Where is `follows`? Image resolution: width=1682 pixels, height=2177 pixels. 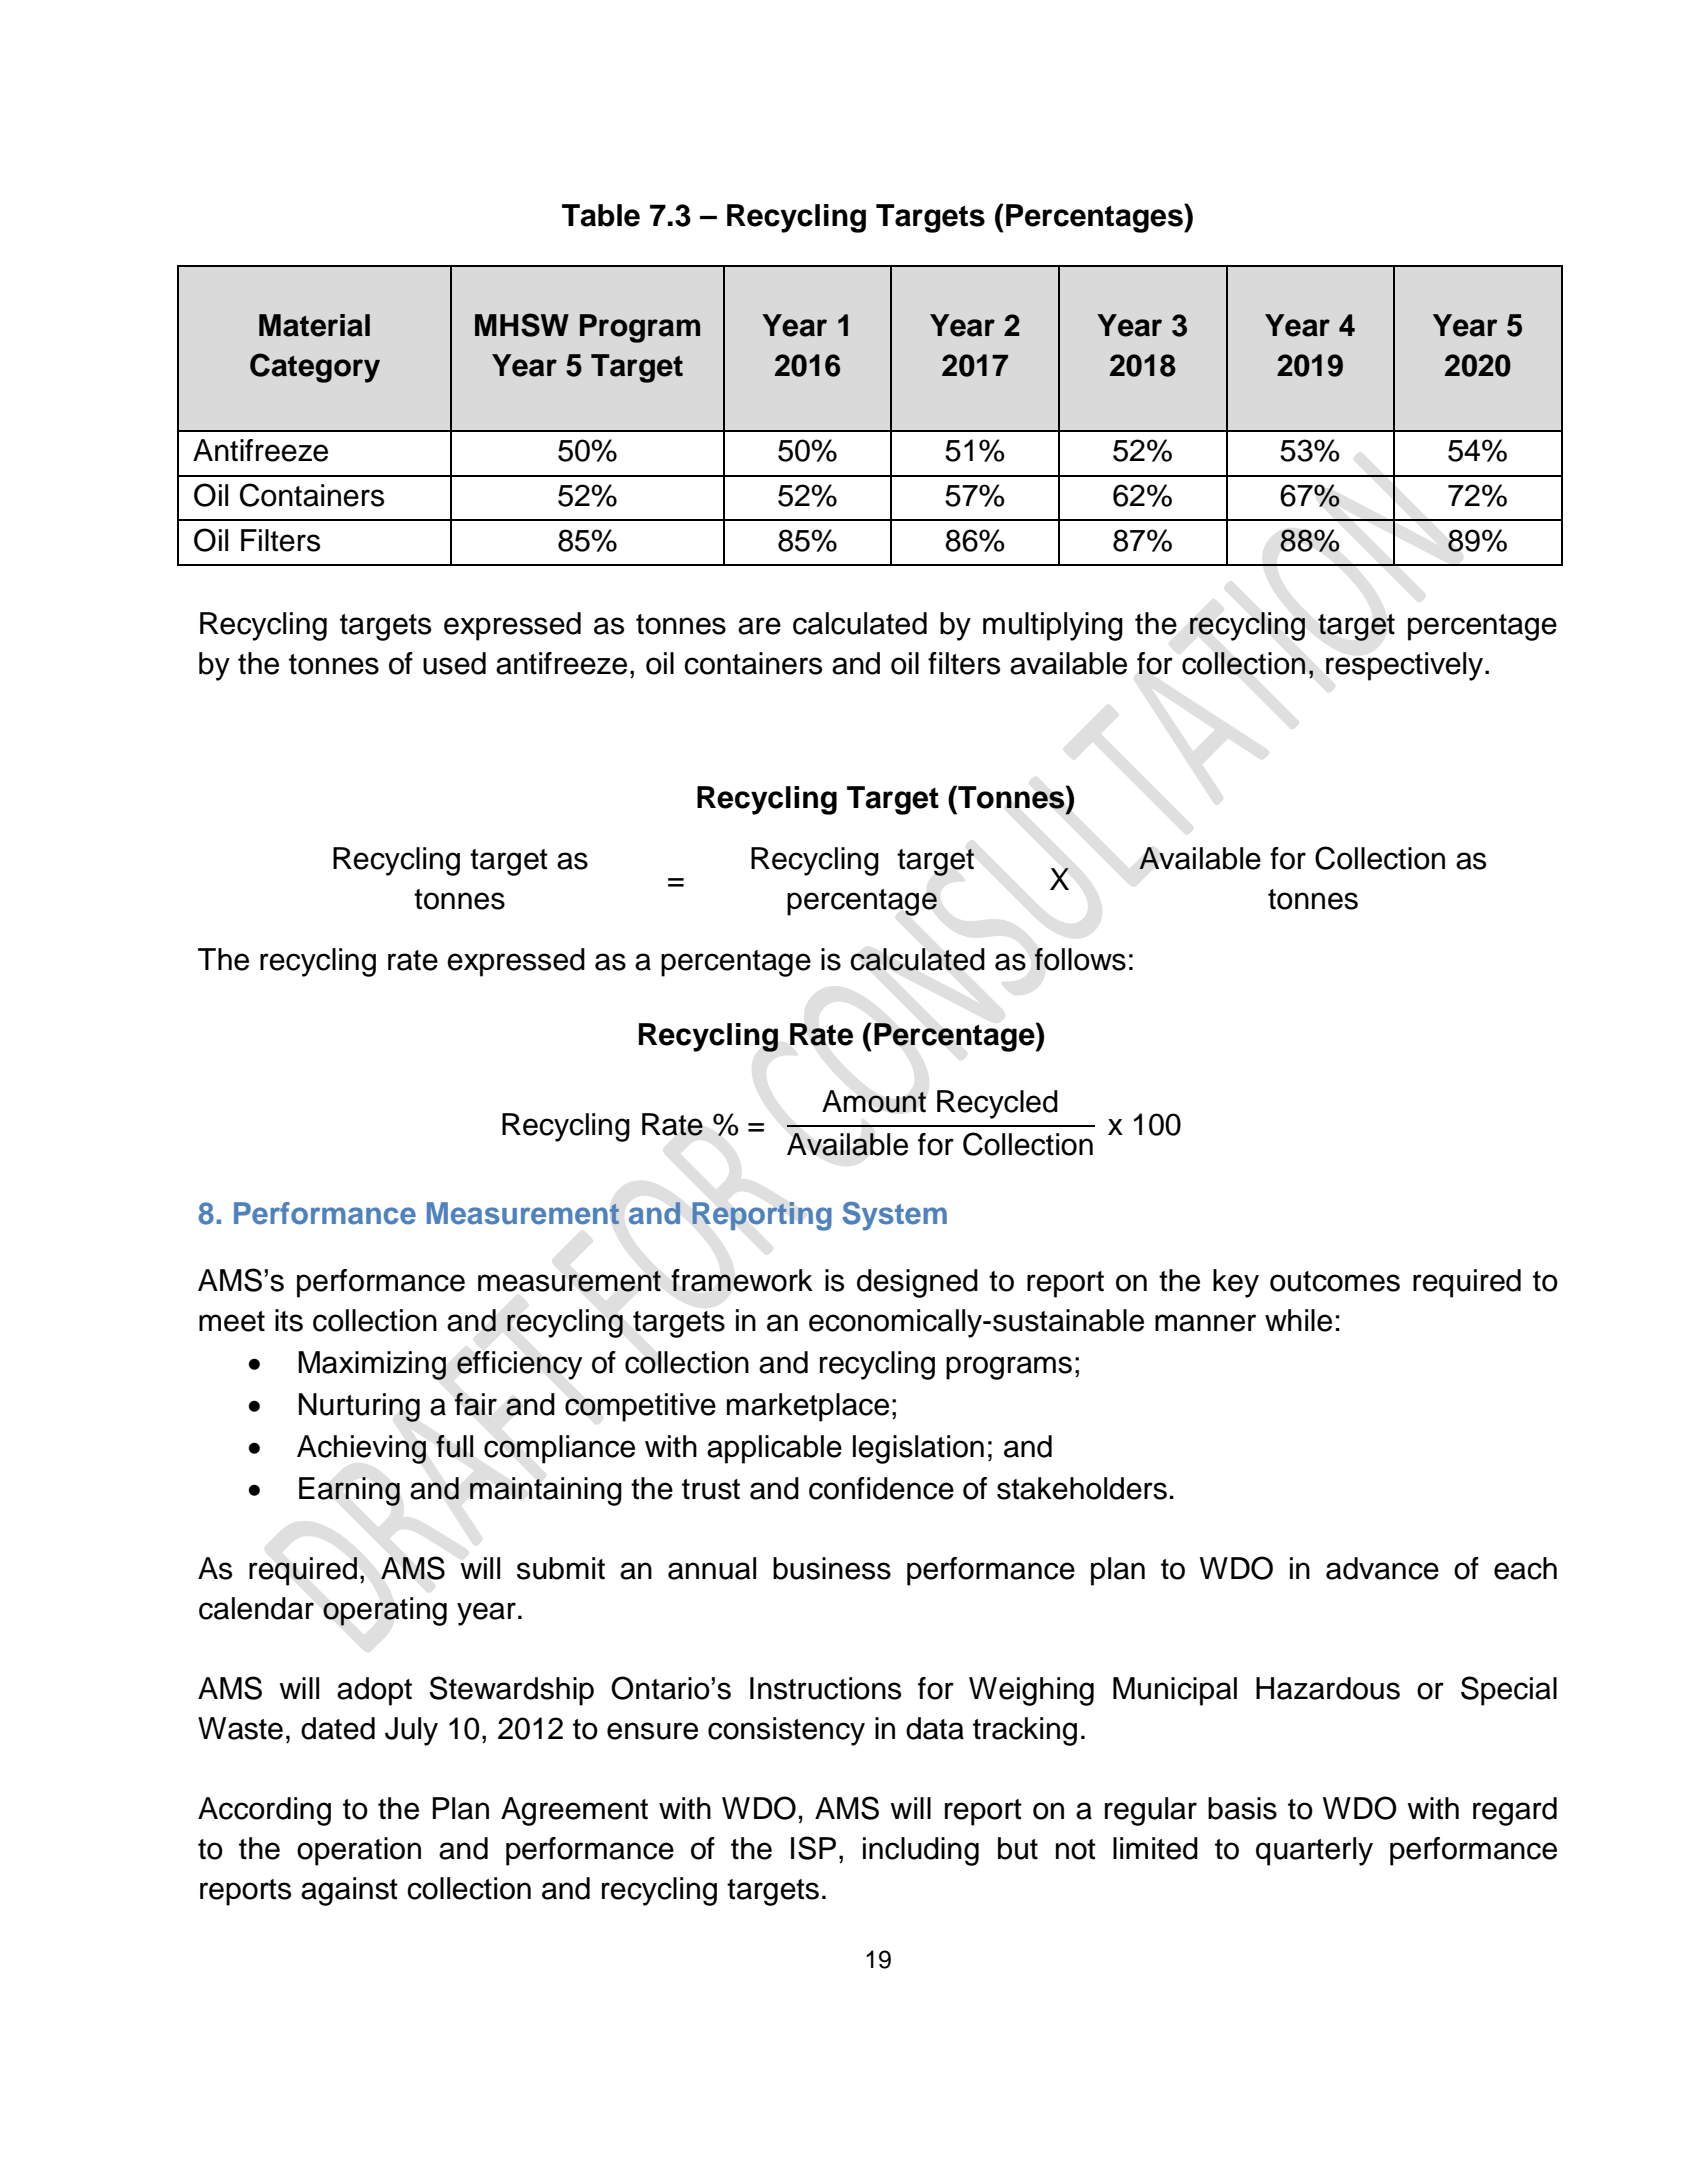 follows is located at coordinates (1080, 959).
